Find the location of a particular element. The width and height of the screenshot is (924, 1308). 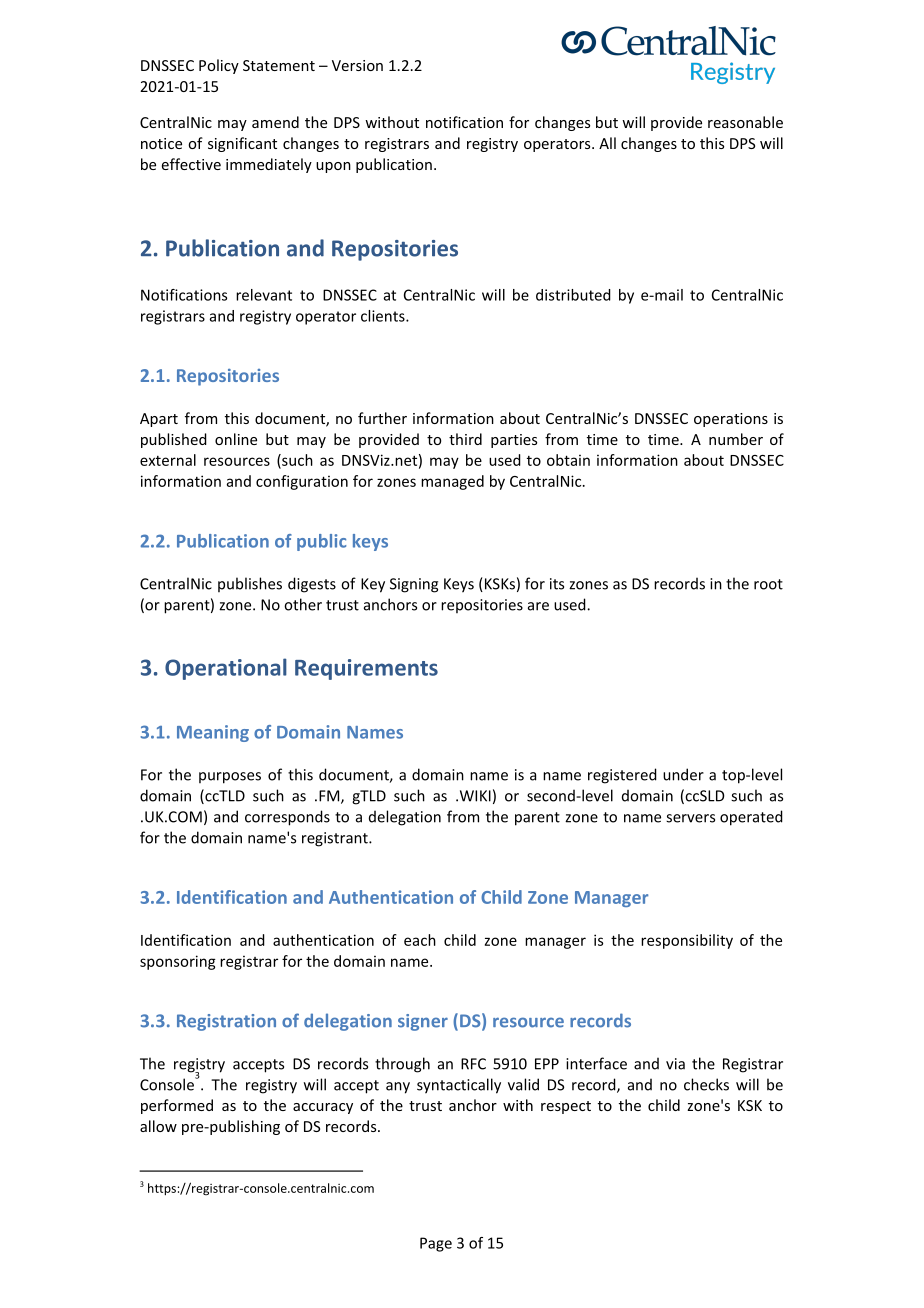

Version is located at coordinates (357, 65).
